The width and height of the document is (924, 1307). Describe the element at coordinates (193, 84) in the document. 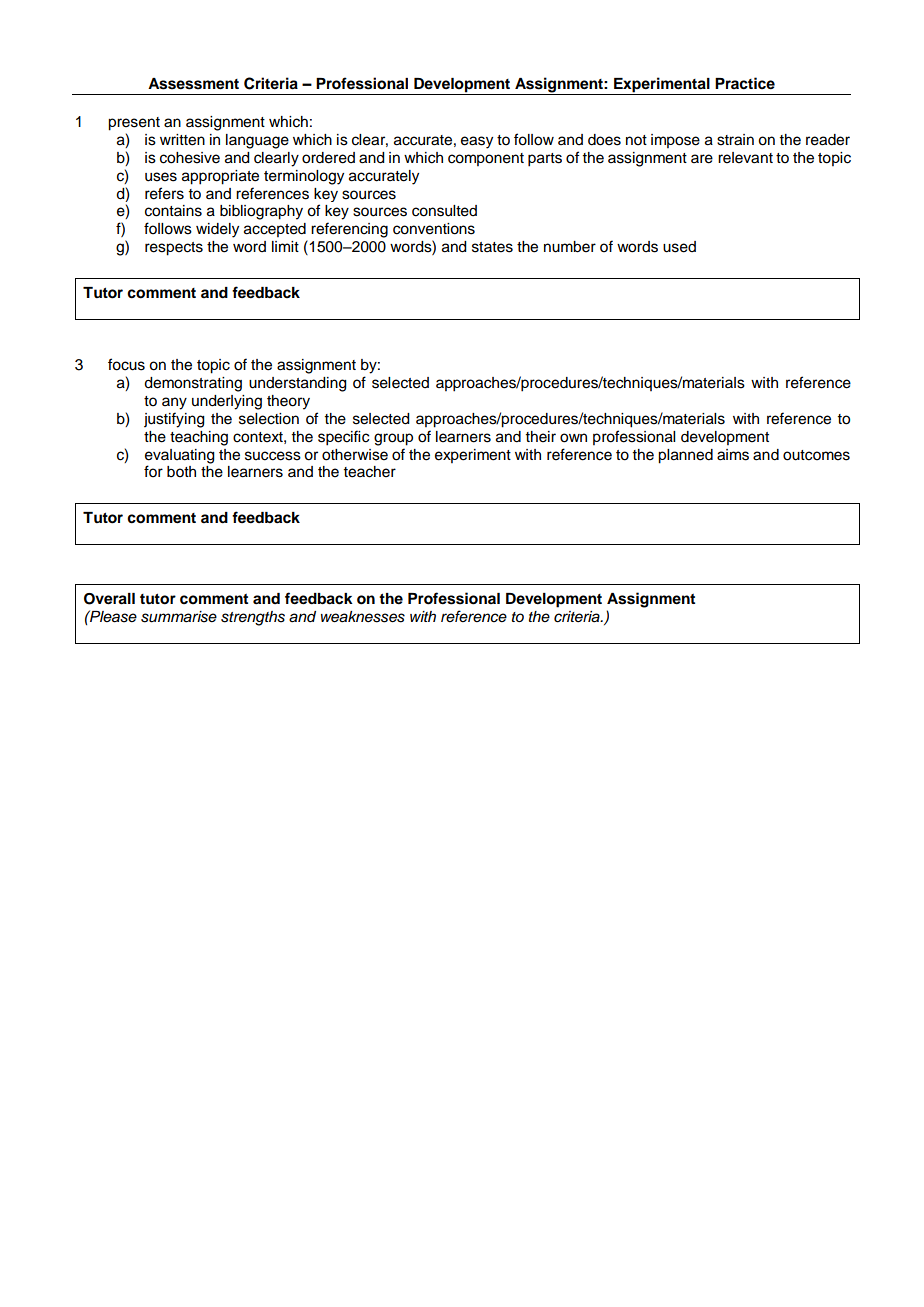

I see `Assessment` at that location.
